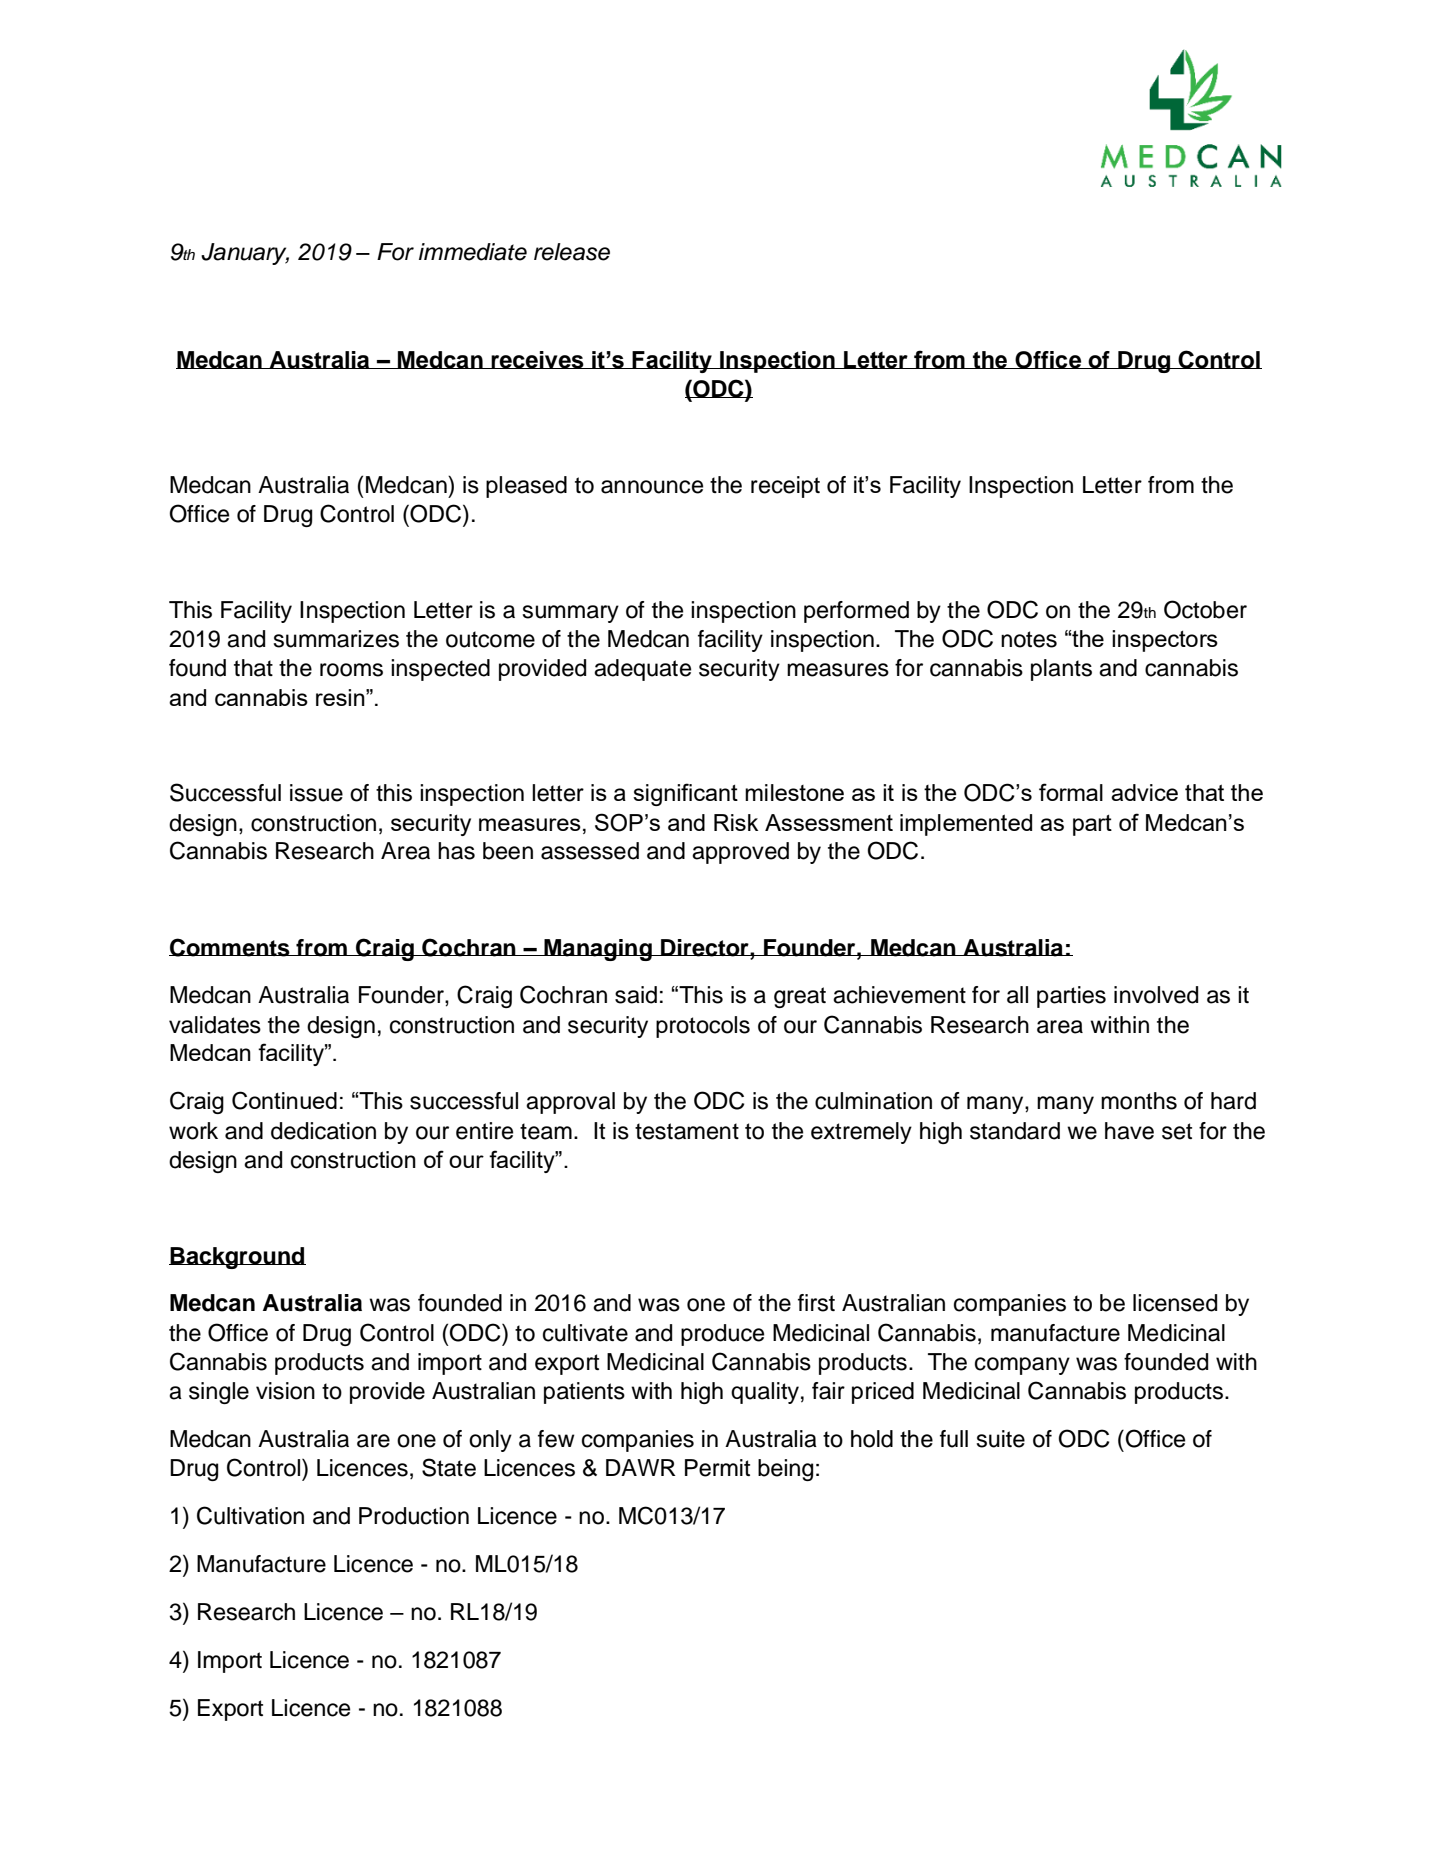 The height and width of the page is (1859, 1437). Describe the element at coordinates (284, 1100) in the page. I see `Continued` at that location.
